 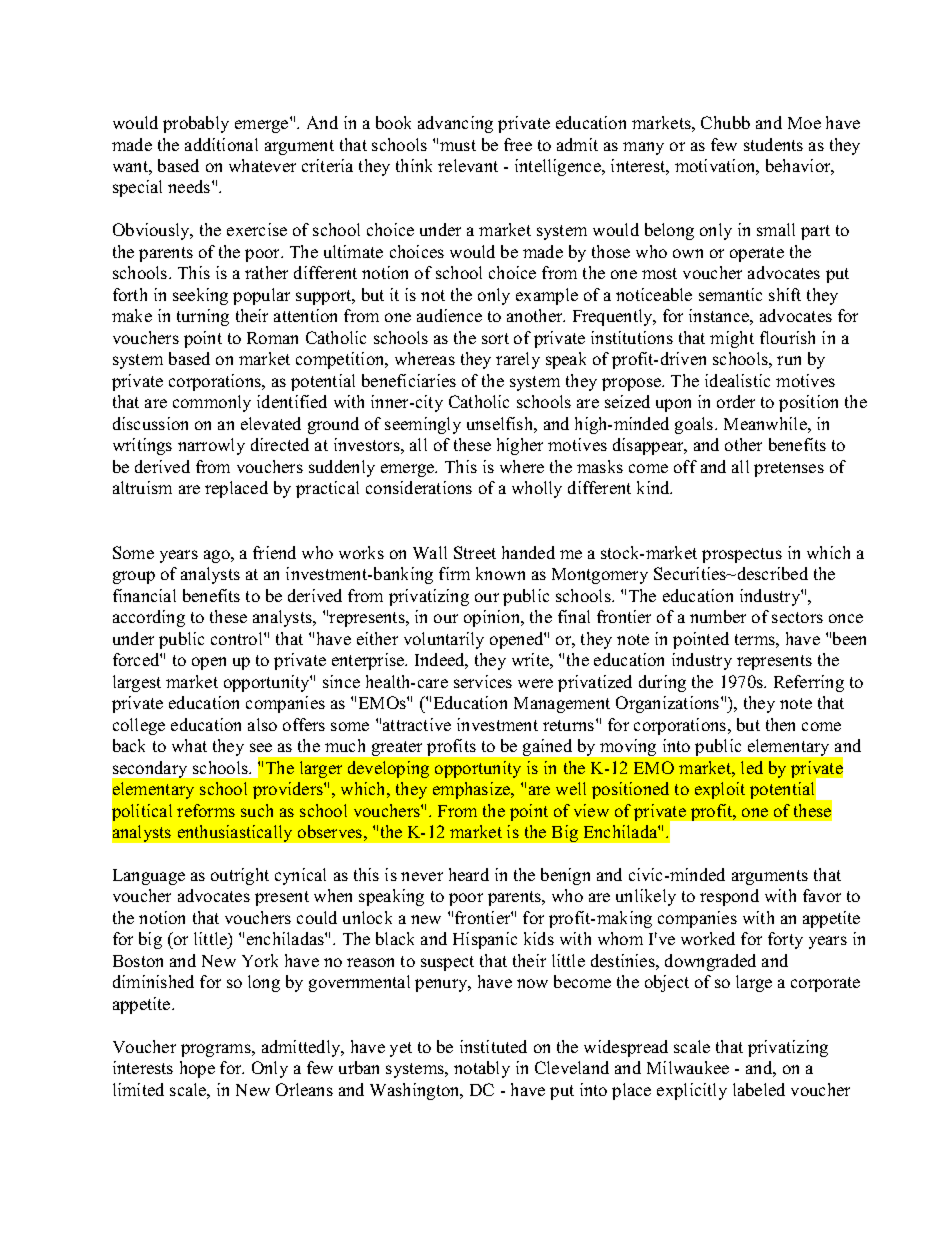 I want to click on students, so click(x=773, y=144).
